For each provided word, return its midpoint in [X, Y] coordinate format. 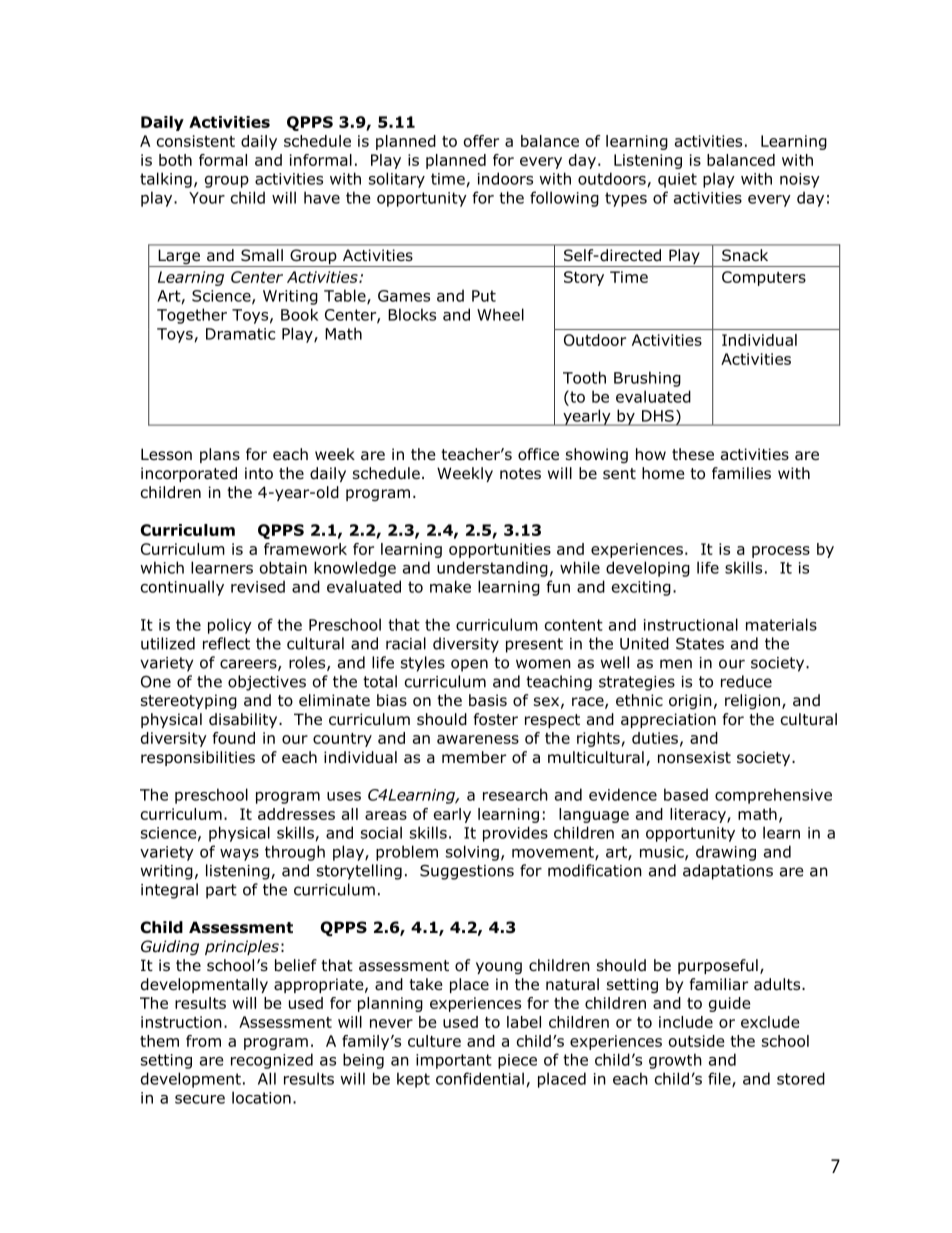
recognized [272, 1061]
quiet [677, 180]
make [450, 586]
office [538, 454]
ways [239, 855]
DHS [658, 416]
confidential [480, 1078]
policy [230, 626]
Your [207, 198]
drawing [726, 853]
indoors [505, 178]
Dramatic [240, 334]
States [700, 644]
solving [472, 853]
